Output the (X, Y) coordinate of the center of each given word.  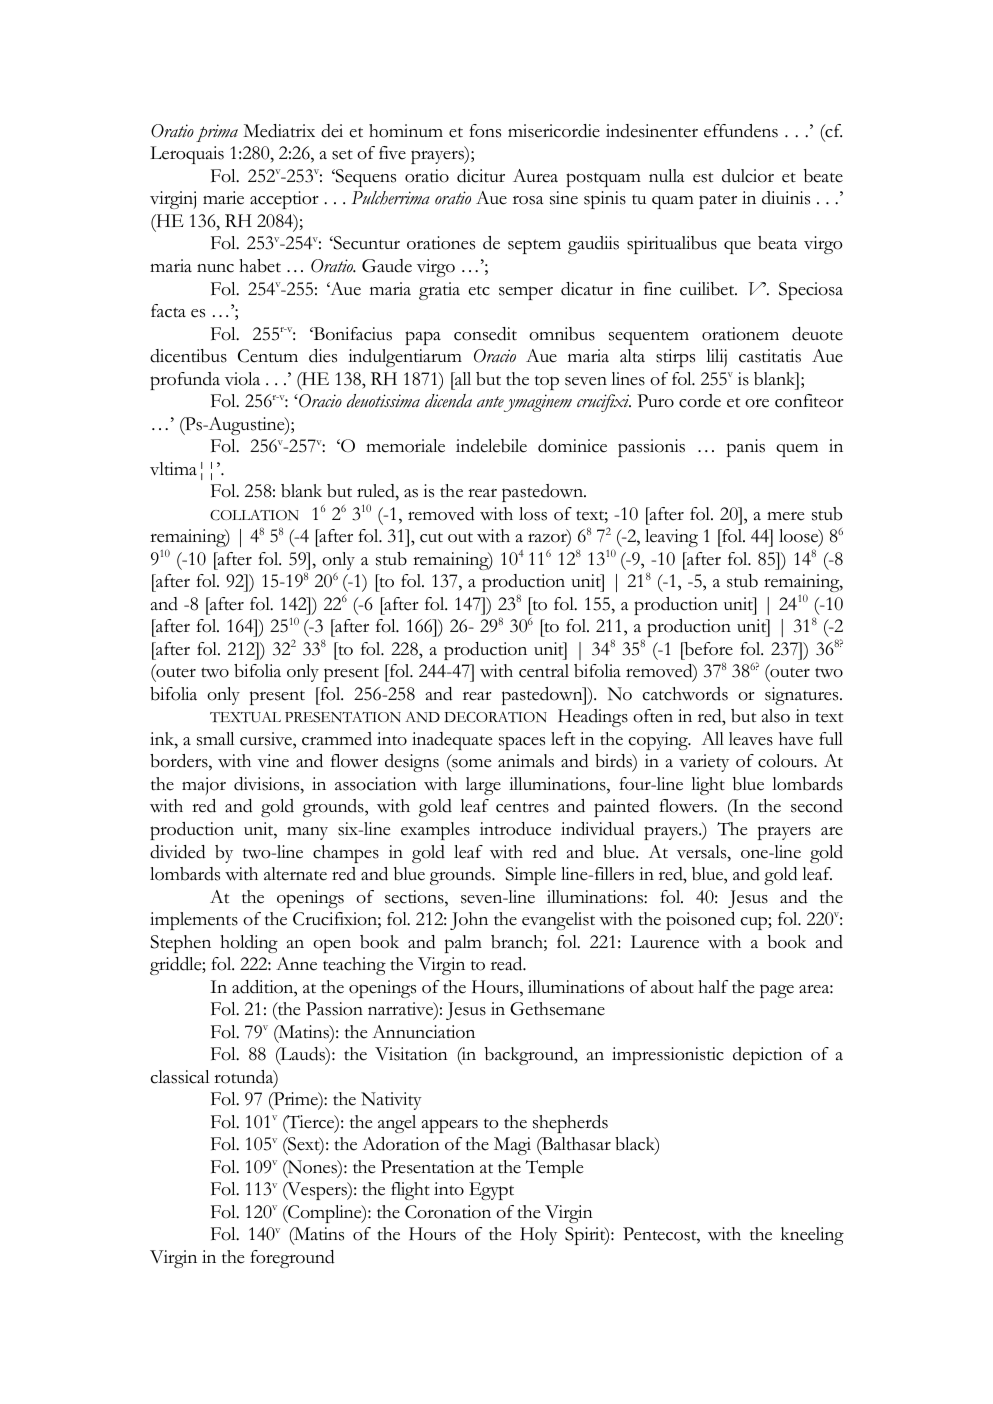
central (544, 671)
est (703, 177)
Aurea (535, 176)
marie (223, 198)
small (215, 739)
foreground (292, 1259)
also (776, 716)
